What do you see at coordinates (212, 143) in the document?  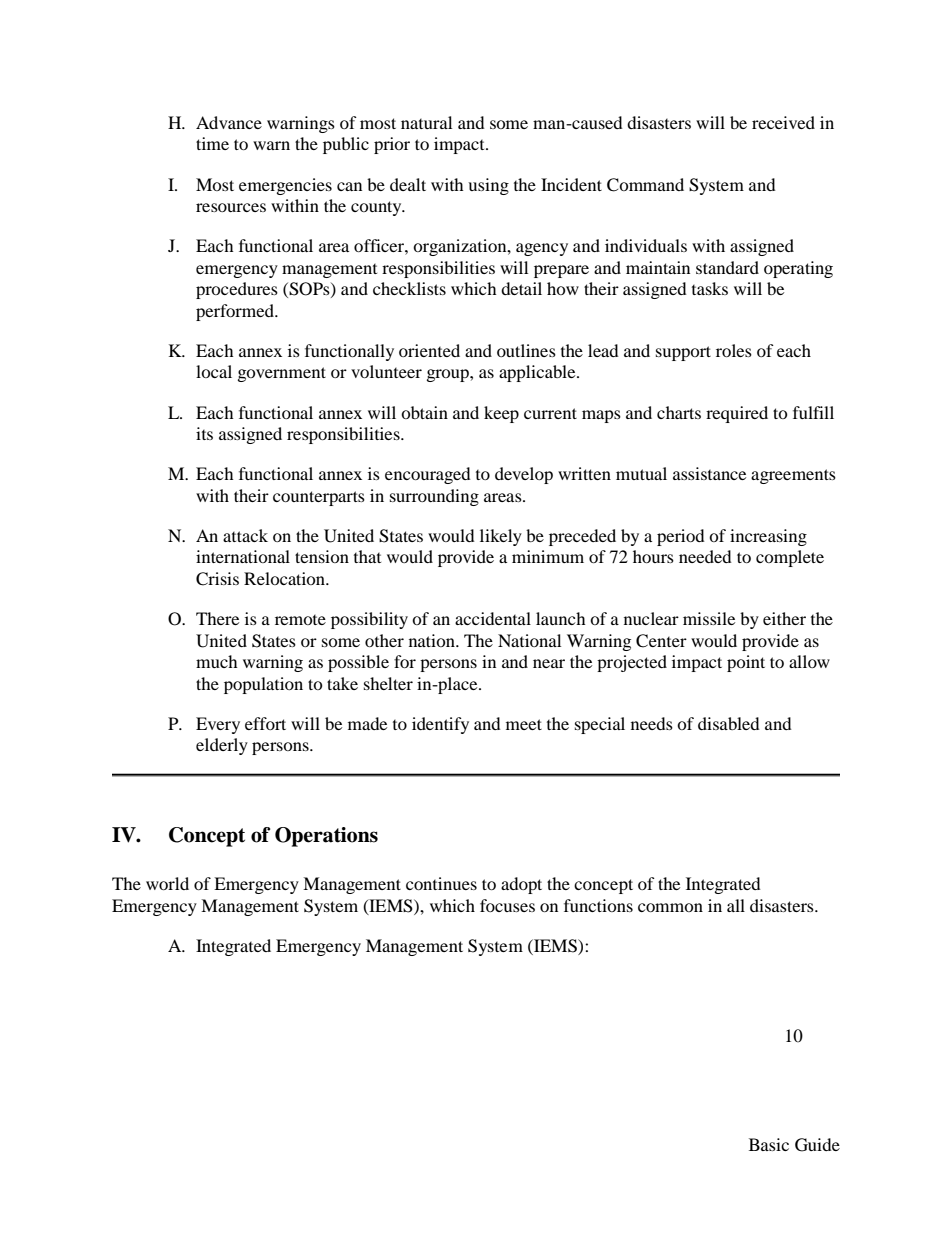 I see `time` at bounding box center [212, 143].
